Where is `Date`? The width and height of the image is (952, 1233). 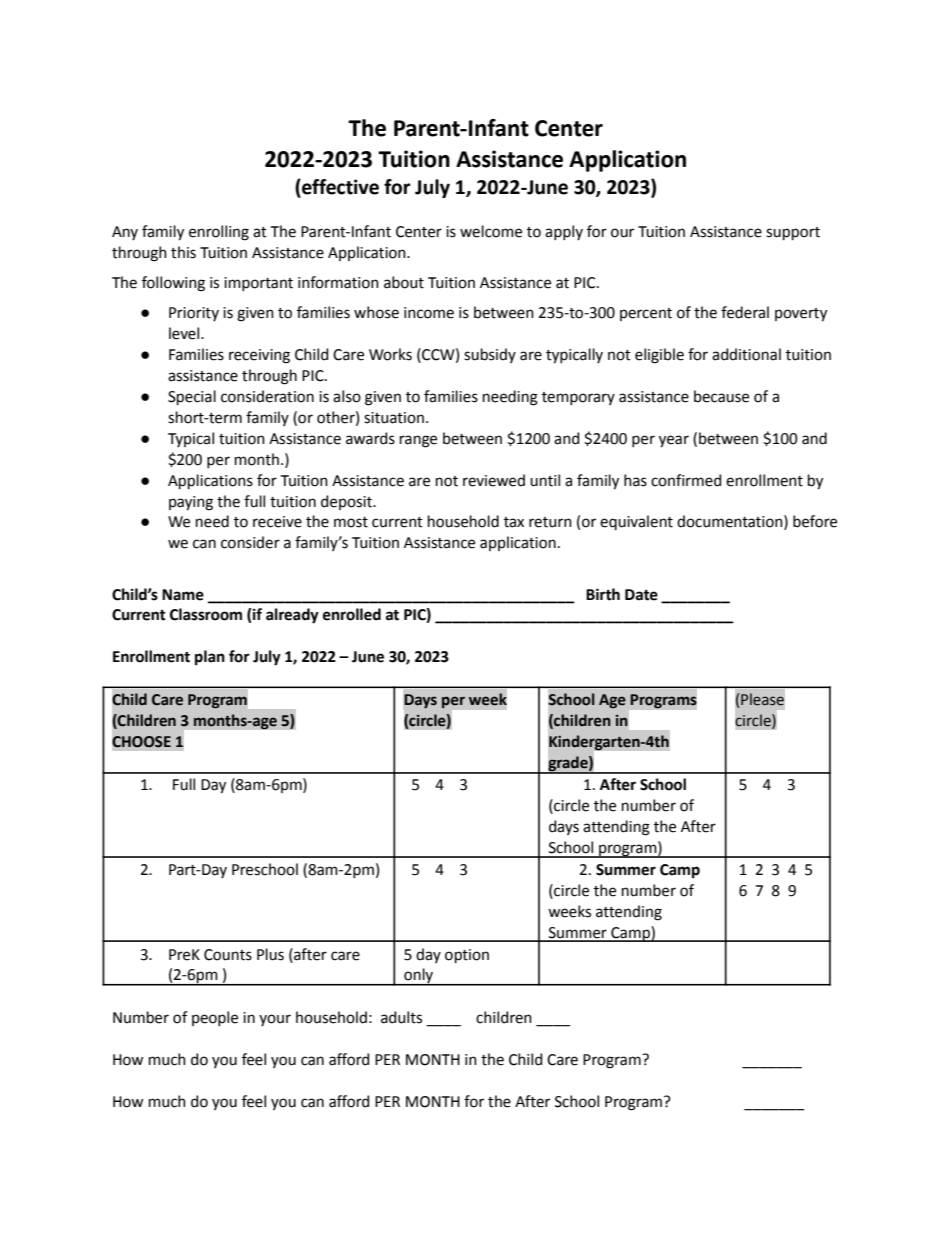 Date is located at coordinates (641, 595).
